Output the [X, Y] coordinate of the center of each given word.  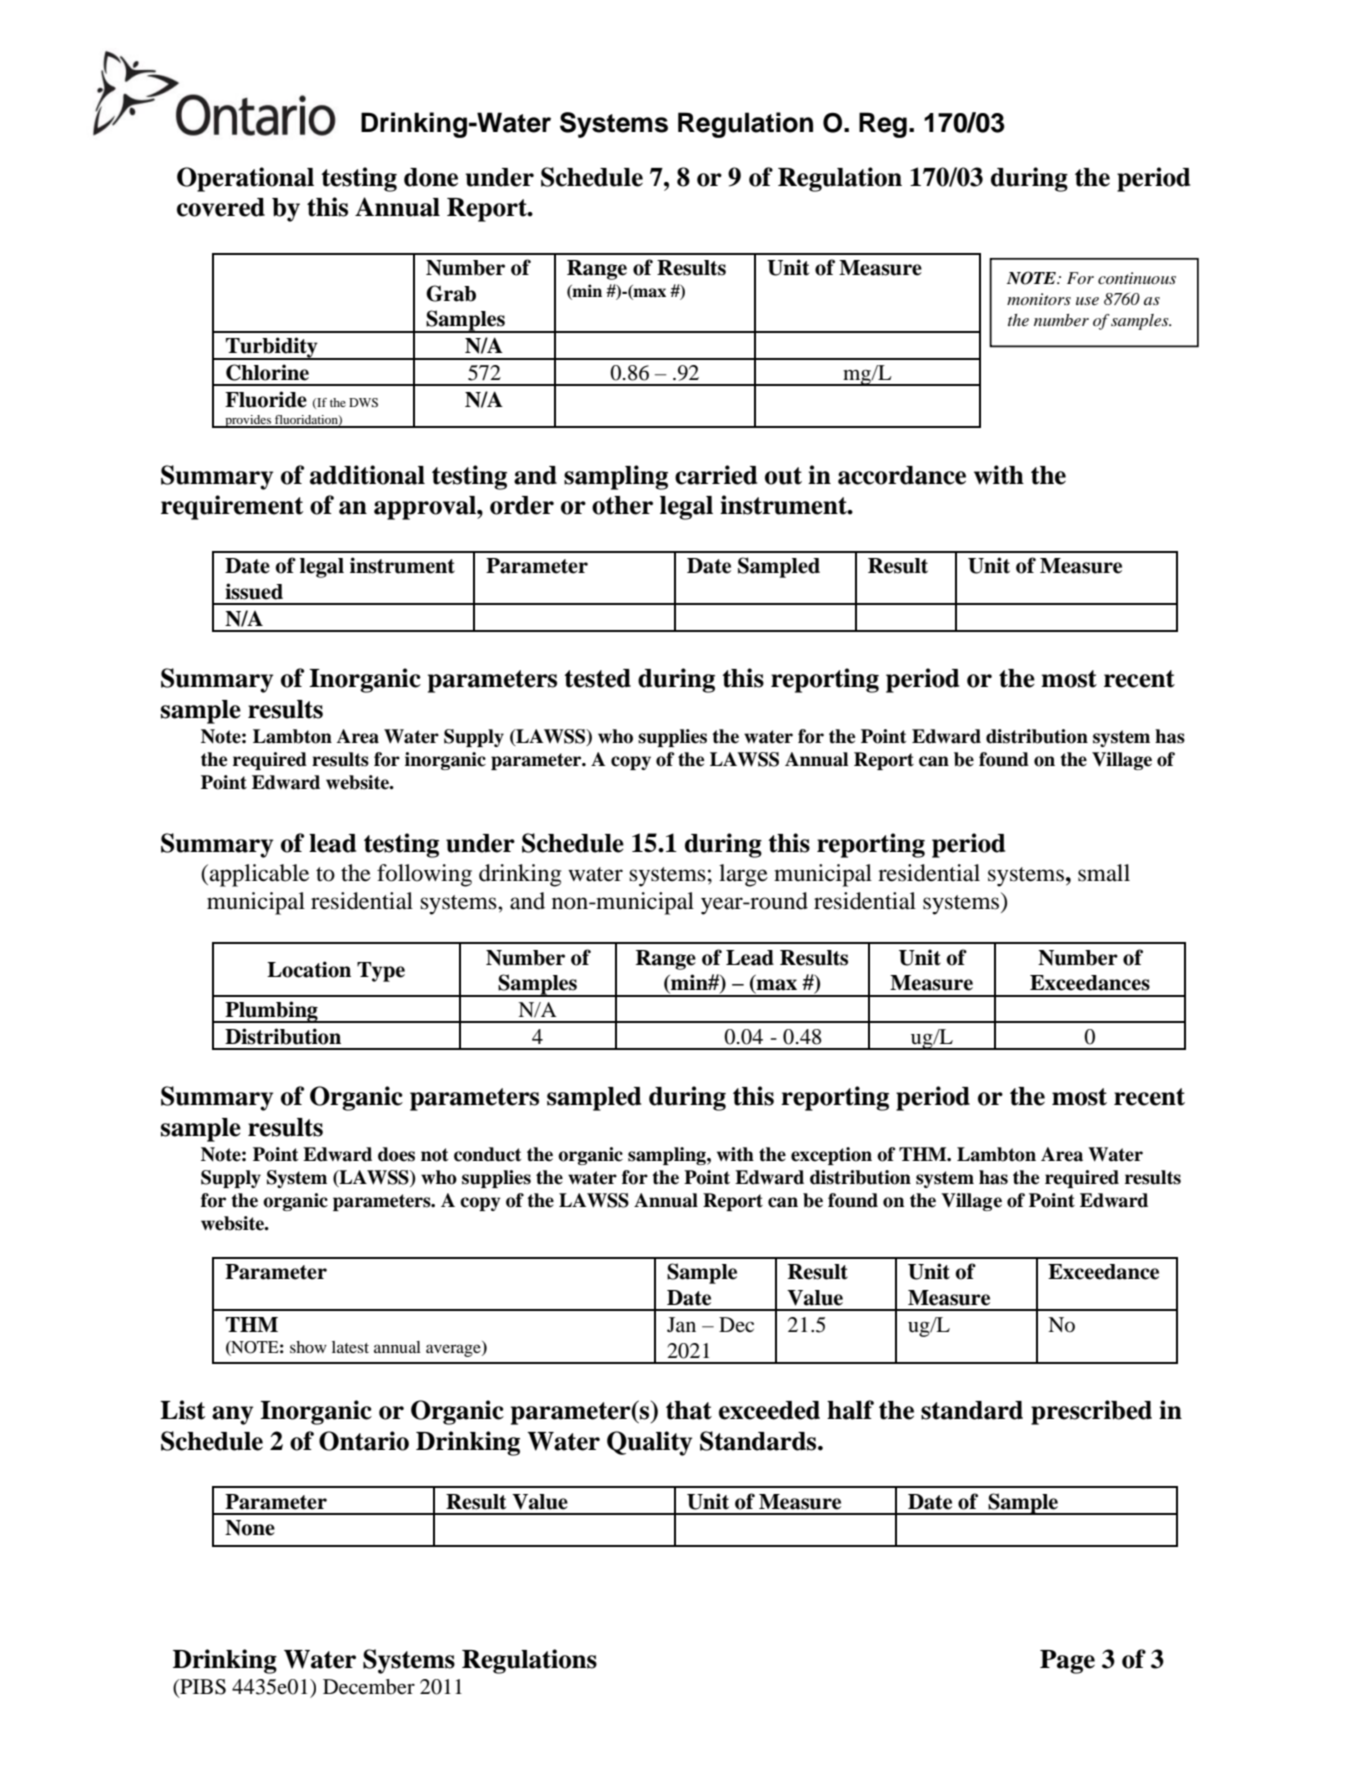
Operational [245, 179]
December [369, 1687]
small [1104, 873]
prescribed [1091, 1412]
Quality [649, 1443]
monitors [1039, 299]
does [396, 1154]
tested [597, 678]
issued [254, 591]
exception [831, 1156]
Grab [451, 293]
